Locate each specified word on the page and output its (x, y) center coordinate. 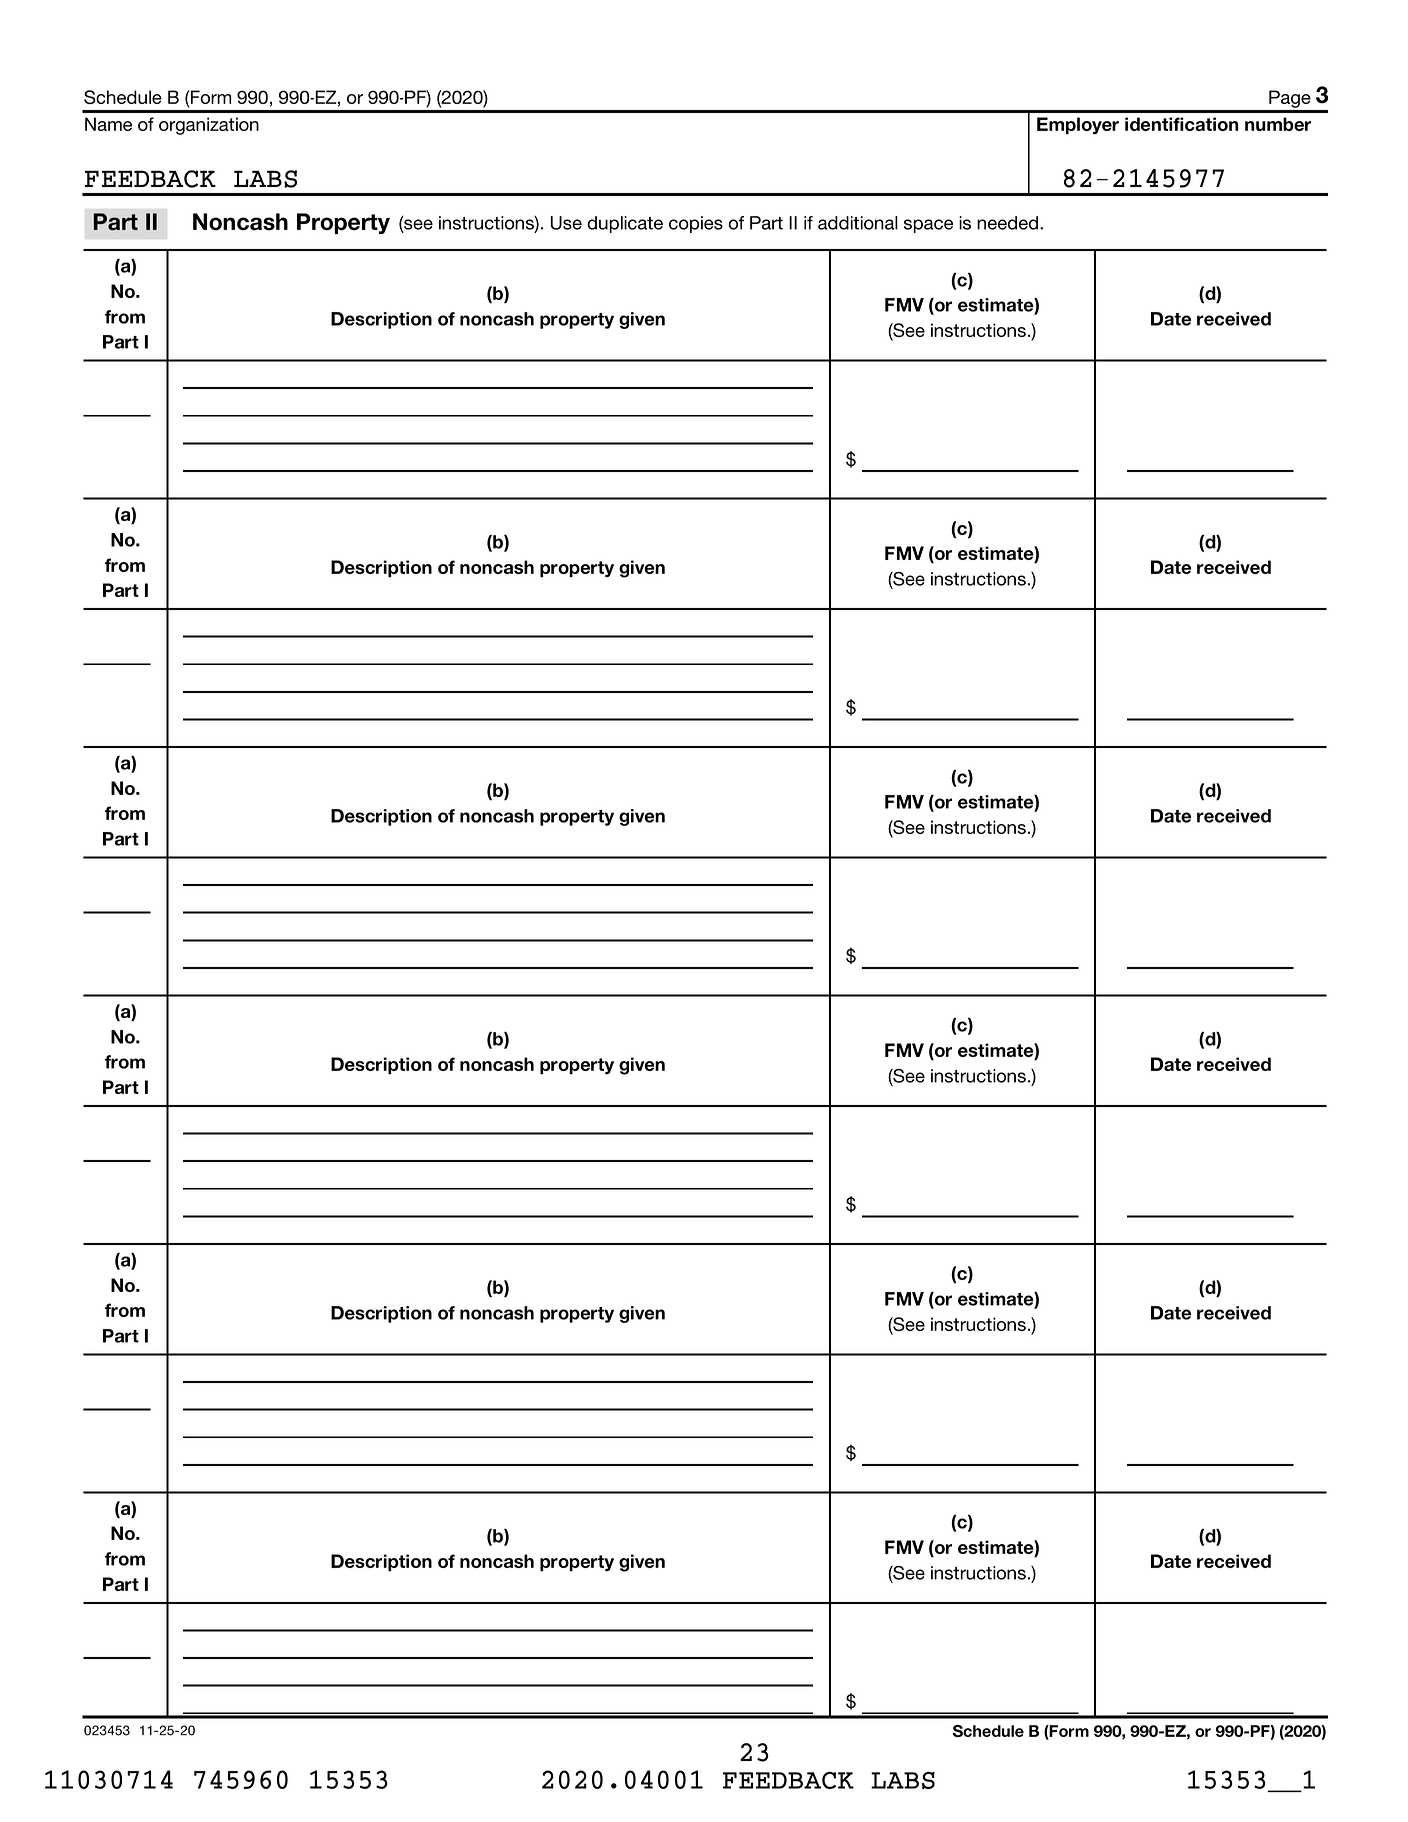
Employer (1078, 126)
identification (1182, 124)
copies (696, 224)
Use (566, 223)
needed (1007, 223)
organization (209, 126)
